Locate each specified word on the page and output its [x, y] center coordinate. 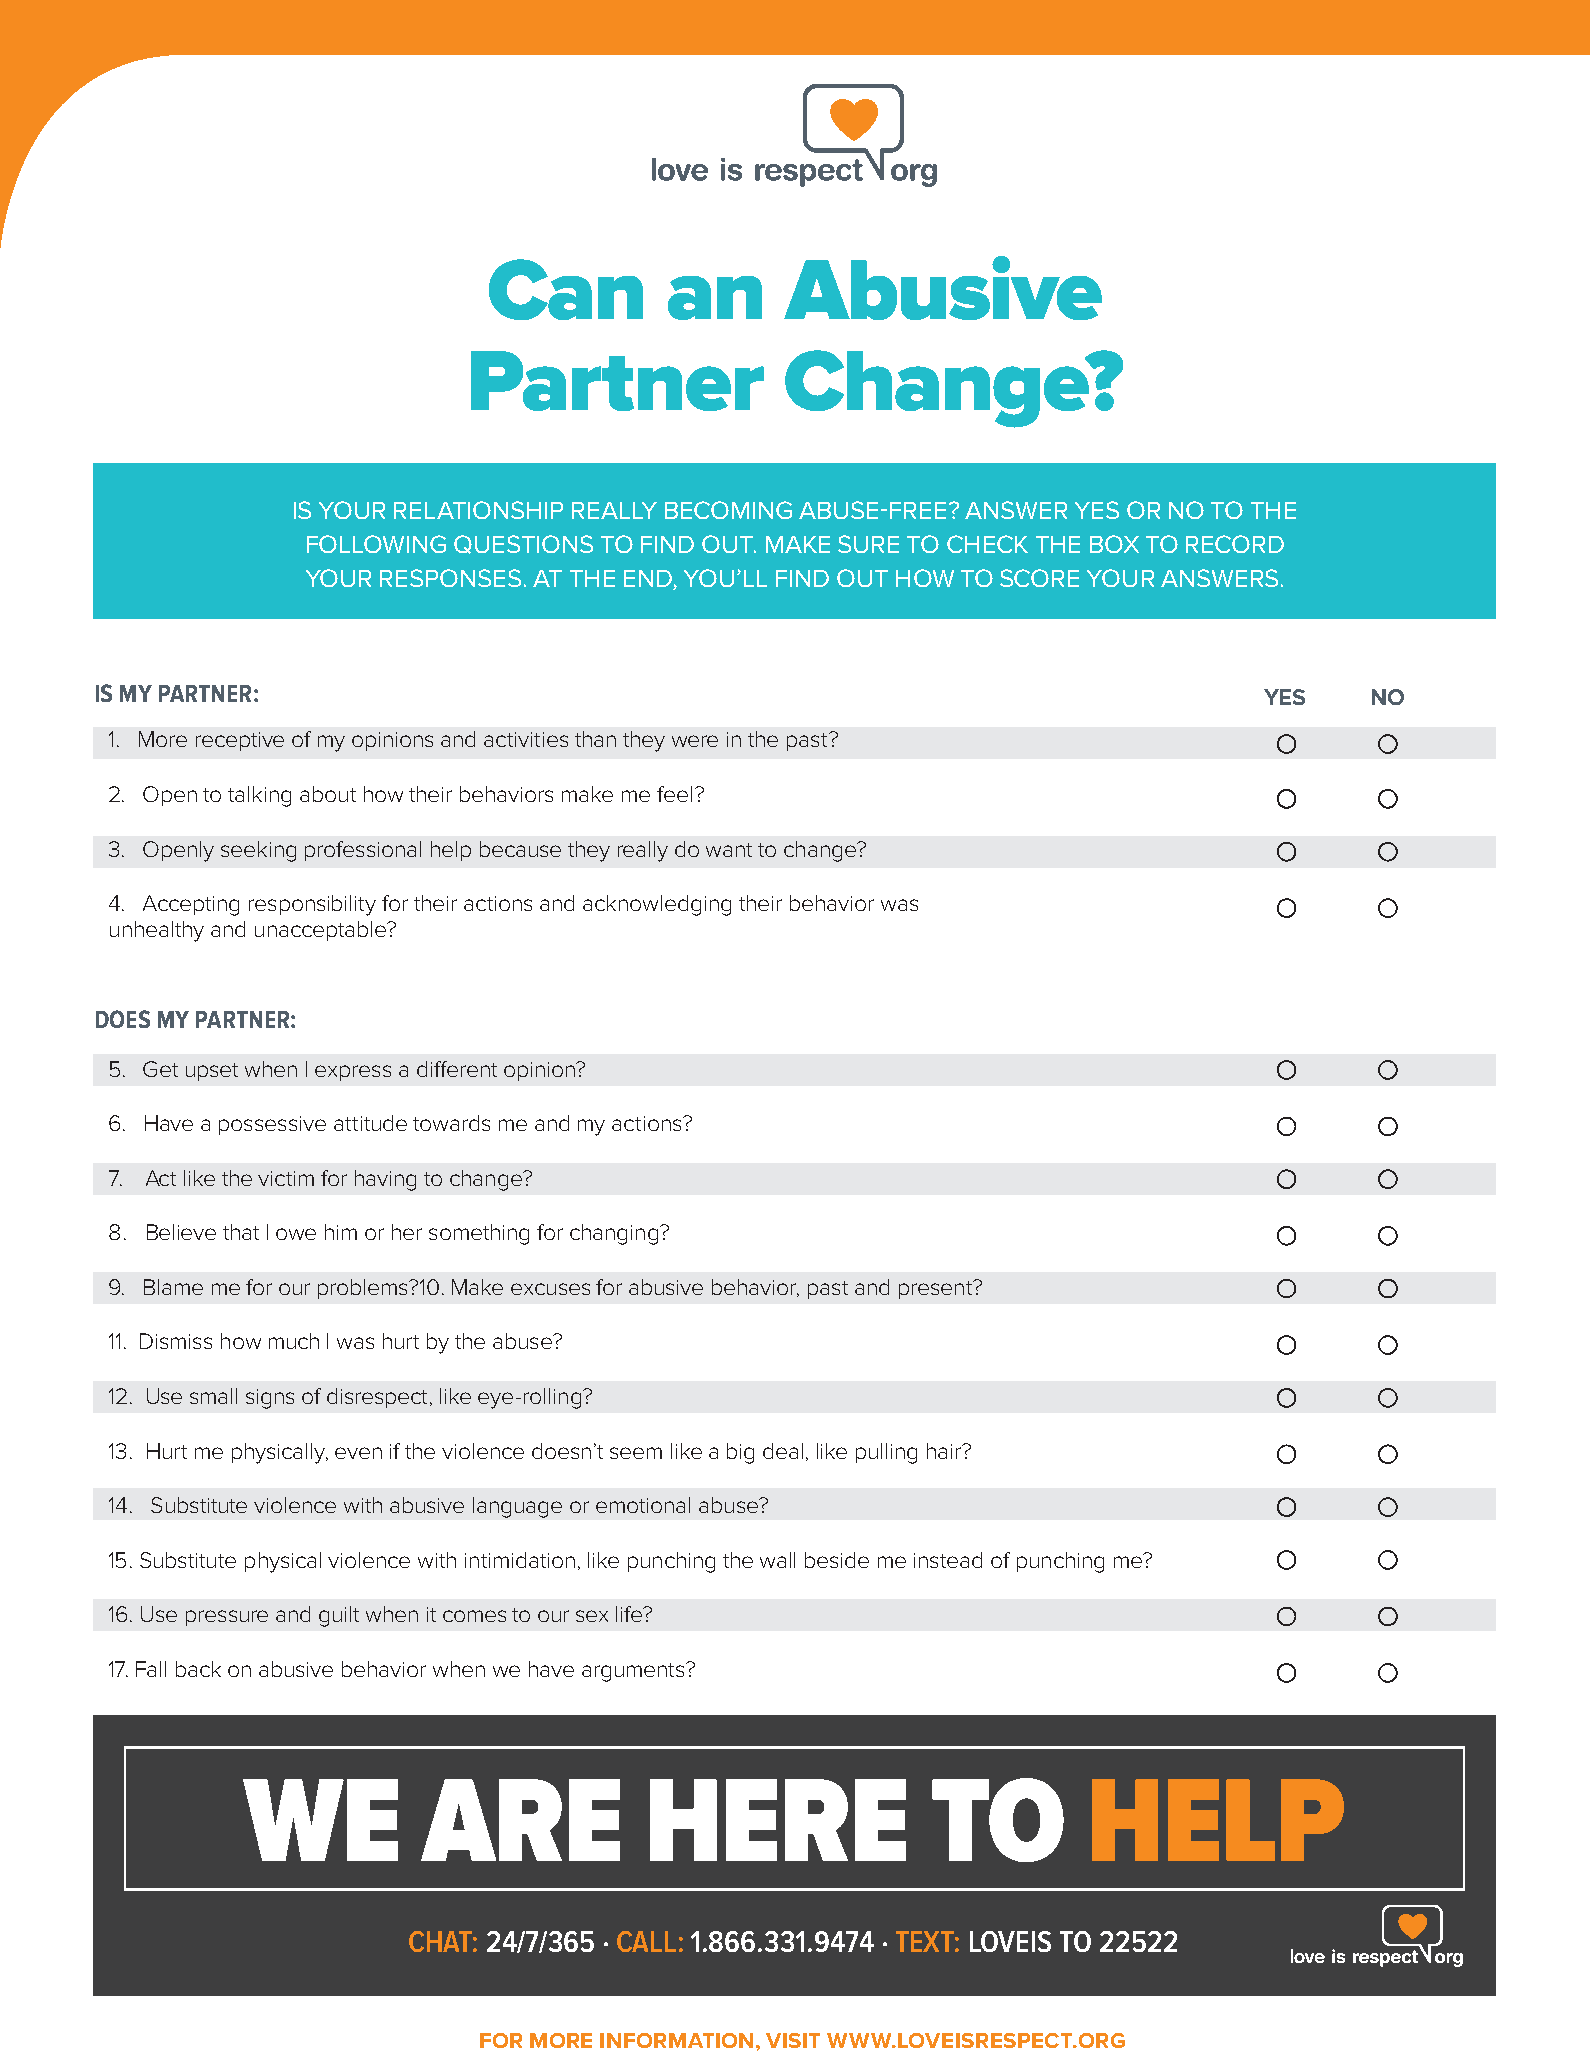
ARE [520, 1820]
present [937, 1289]
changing [615, 1234]
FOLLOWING [376, 544]
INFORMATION [676, 2040]
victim [286, 1178]
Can [566, 289]
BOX [1114, 544]
